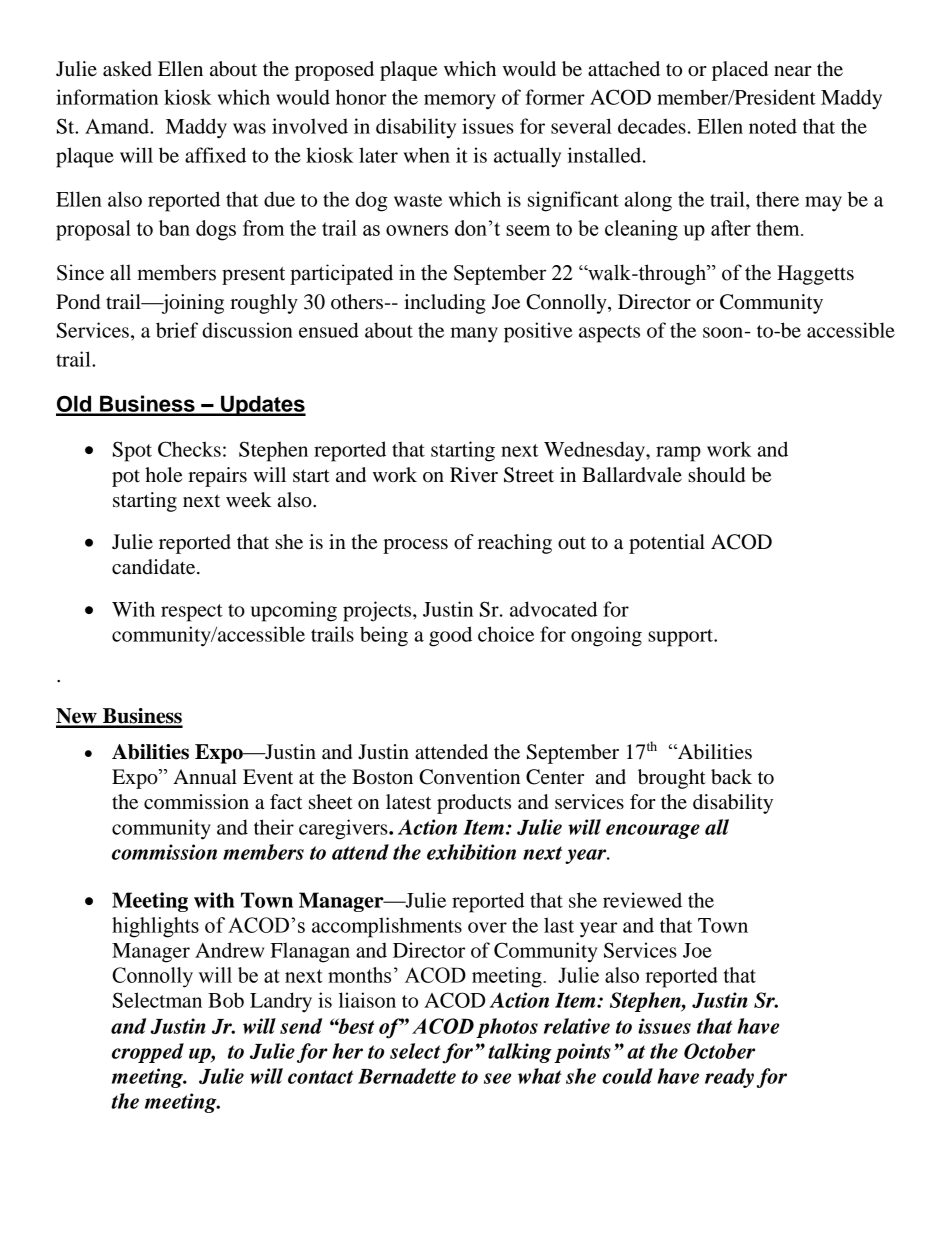  What do you see at coordinates (407, 1076) in the screenshot?
I see `Bernadette` at bounding box center [407, 1076].
